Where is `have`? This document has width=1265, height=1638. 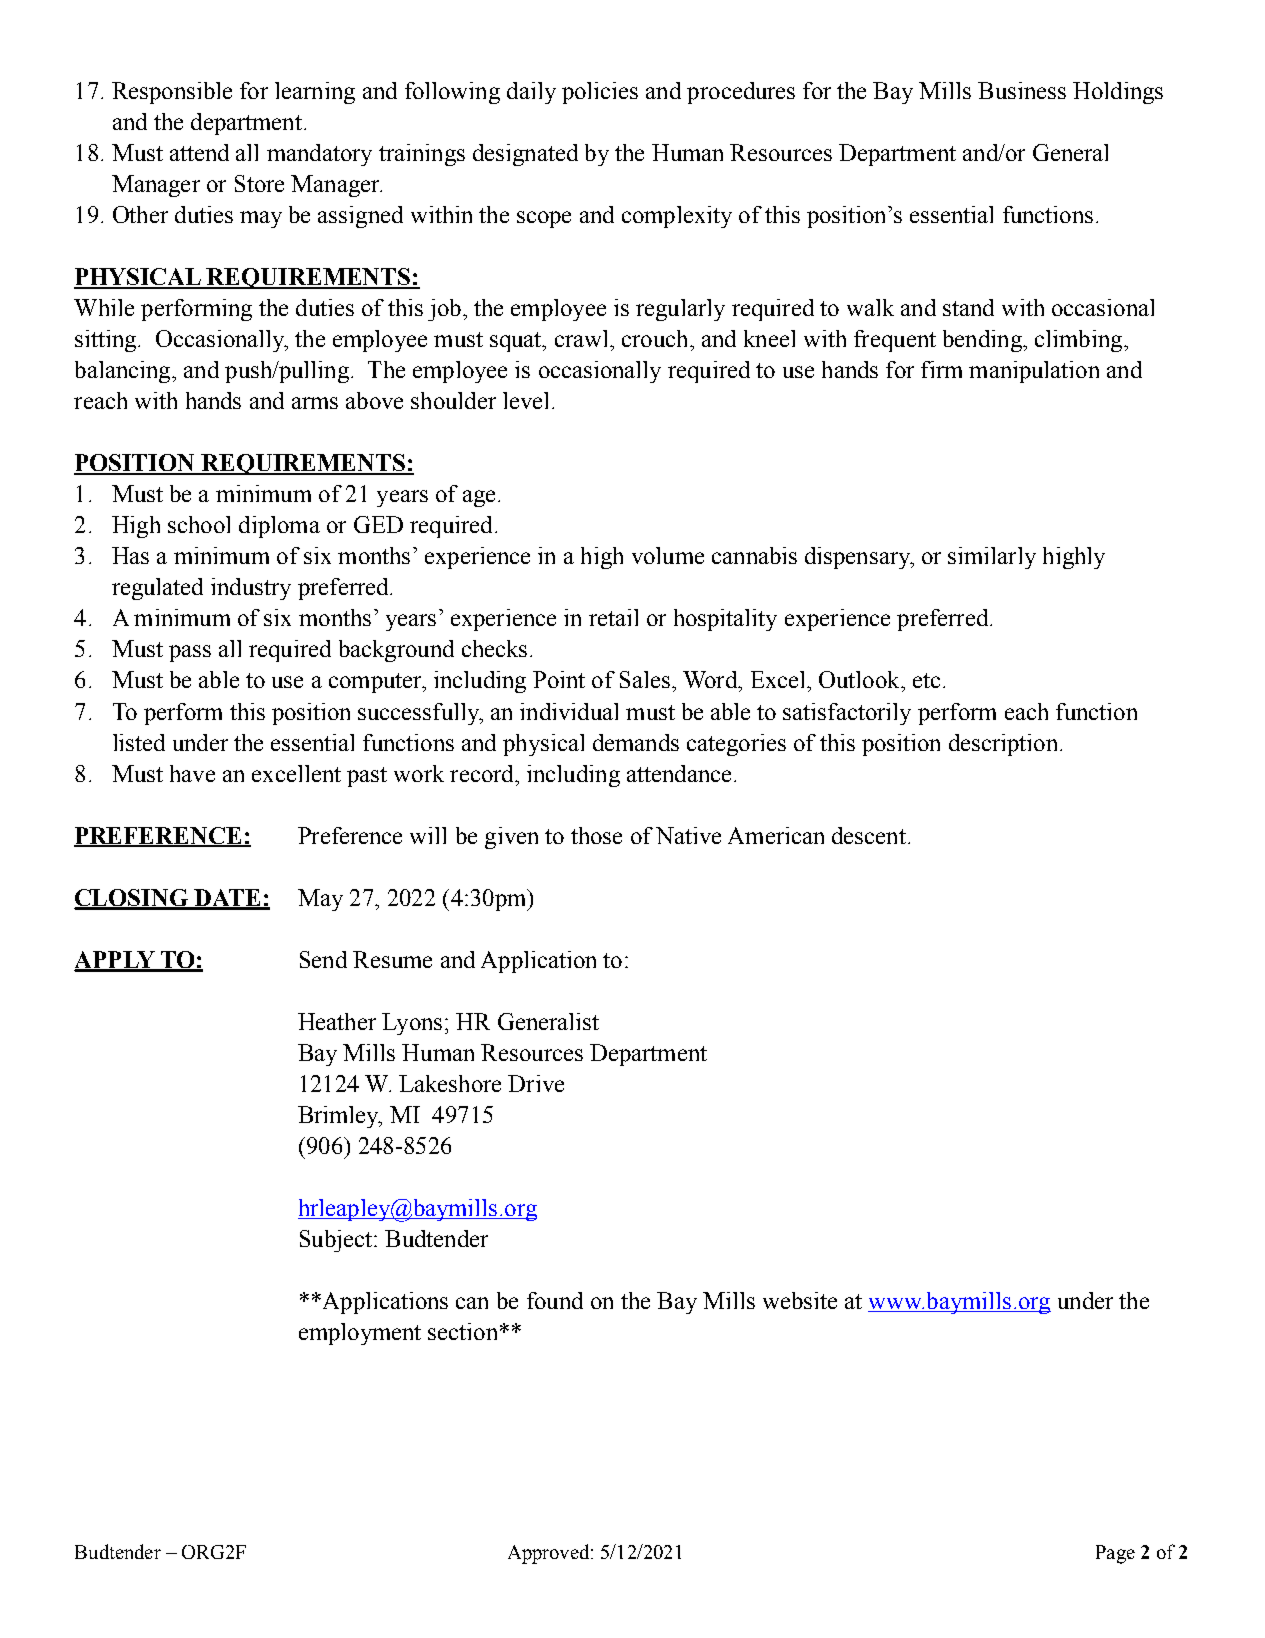 have is located at coordinates (192, 773).
